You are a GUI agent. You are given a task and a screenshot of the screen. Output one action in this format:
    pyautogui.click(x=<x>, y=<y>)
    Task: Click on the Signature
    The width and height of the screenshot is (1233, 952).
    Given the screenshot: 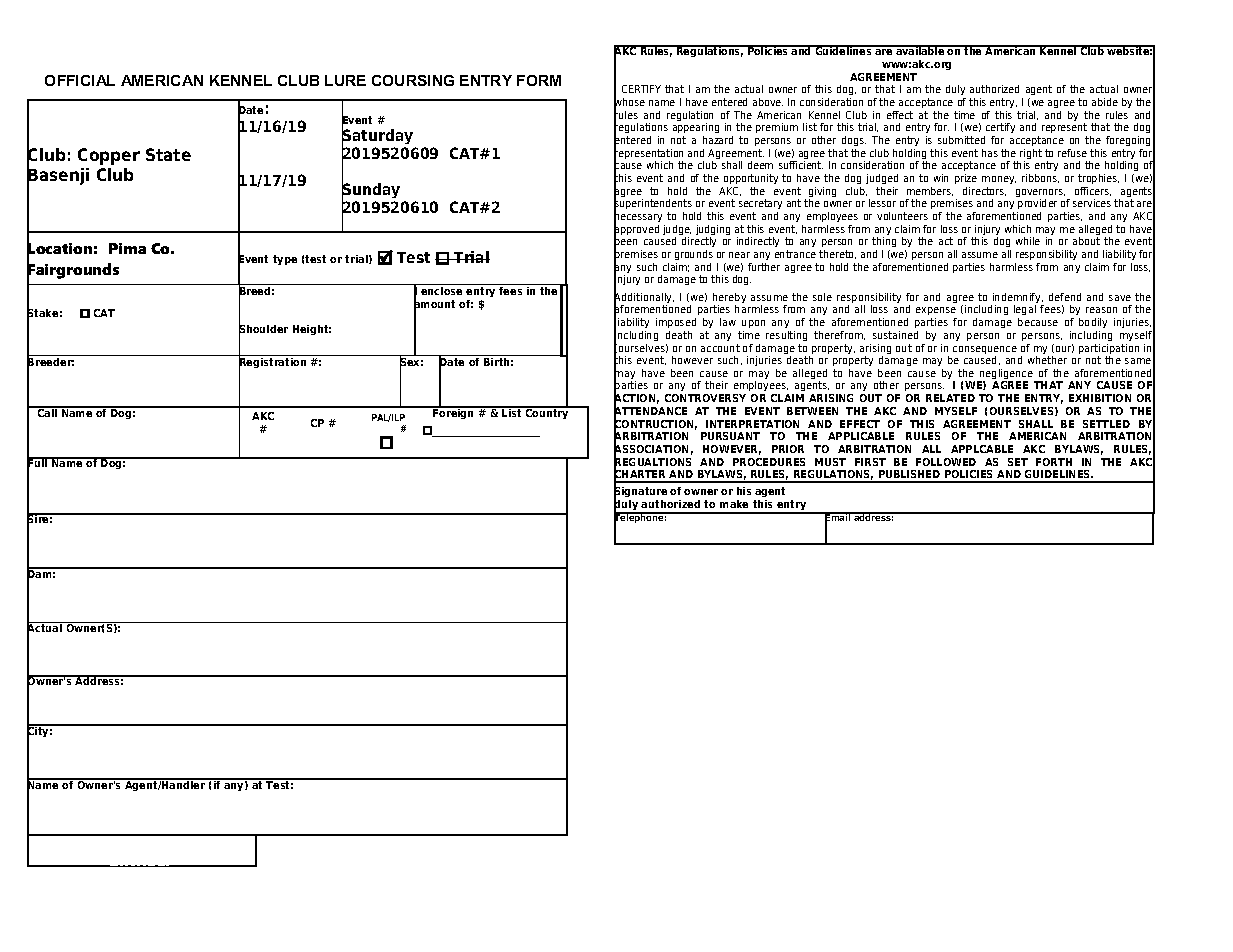 What is the action you would take?
    pyautogui.click(x=640, y=492)
